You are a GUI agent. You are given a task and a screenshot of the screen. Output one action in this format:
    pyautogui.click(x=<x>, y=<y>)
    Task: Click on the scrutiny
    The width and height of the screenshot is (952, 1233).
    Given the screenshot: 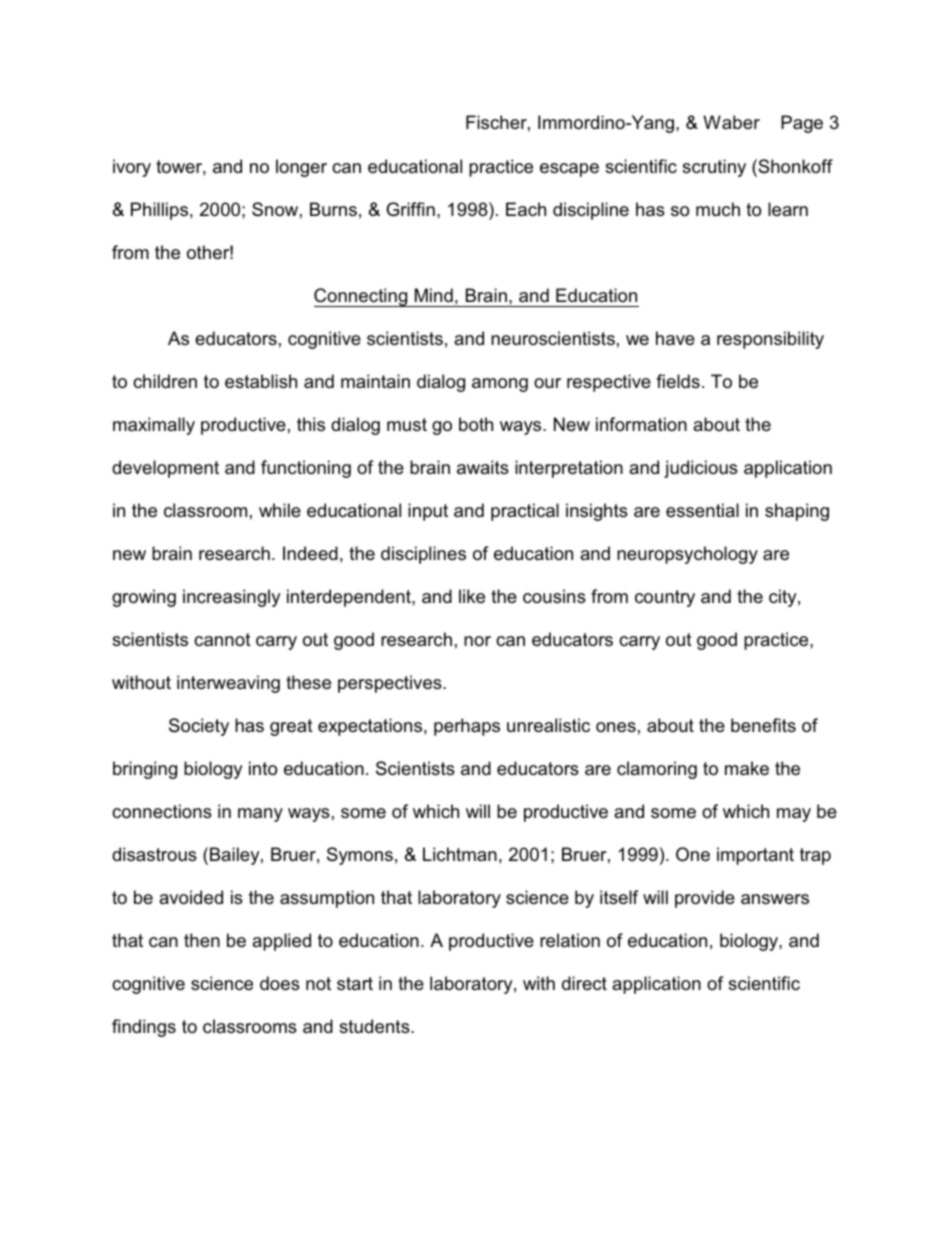 What is the action you would take?
    pyautogui.click(x=714, y=168)
